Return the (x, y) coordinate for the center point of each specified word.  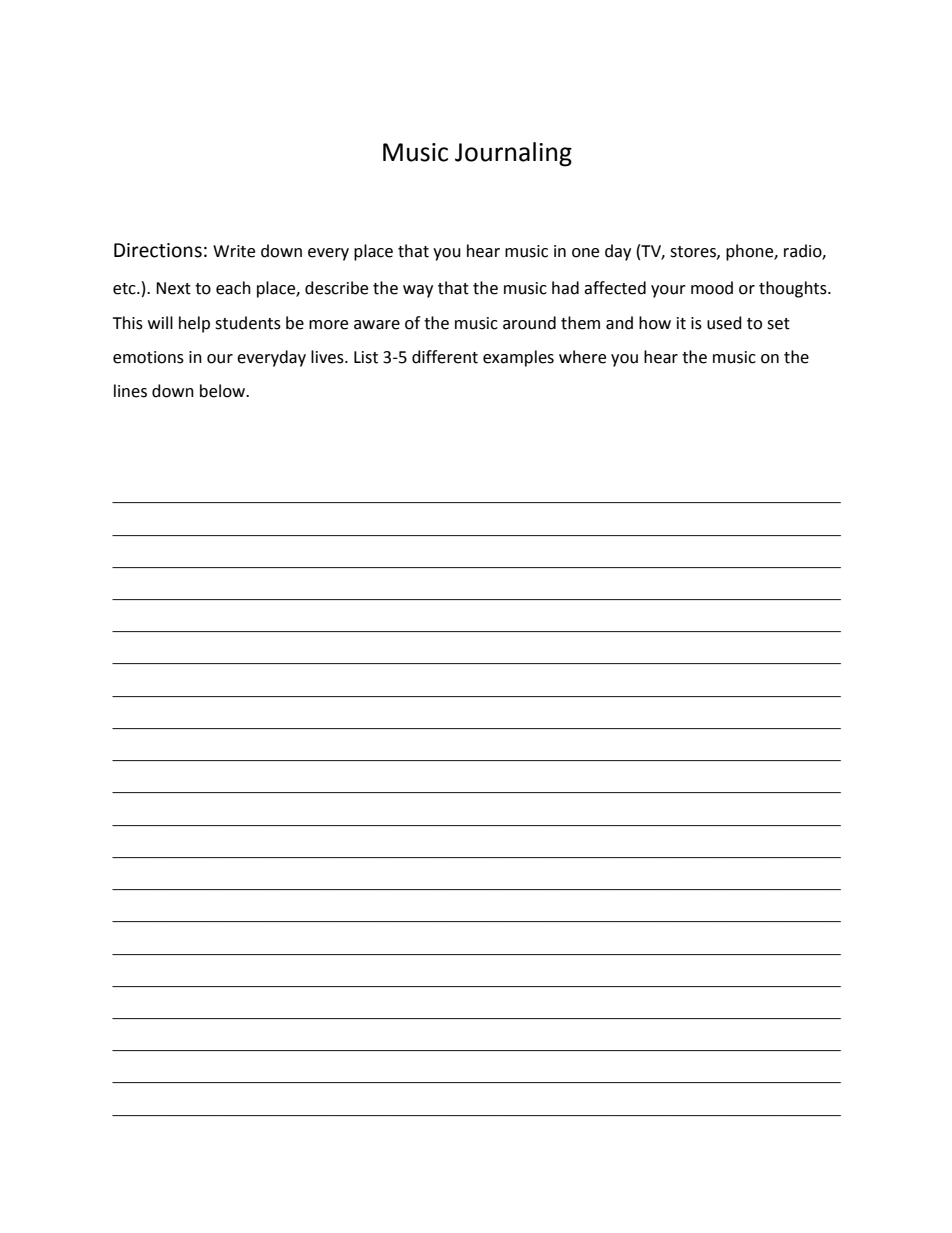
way (418, 291)
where (582, 357)
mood (712, 288)
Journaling (513, 154)
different (445, 357)
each (233, 288)
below (224, 391)
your (668, 291)
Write (234, 251)
